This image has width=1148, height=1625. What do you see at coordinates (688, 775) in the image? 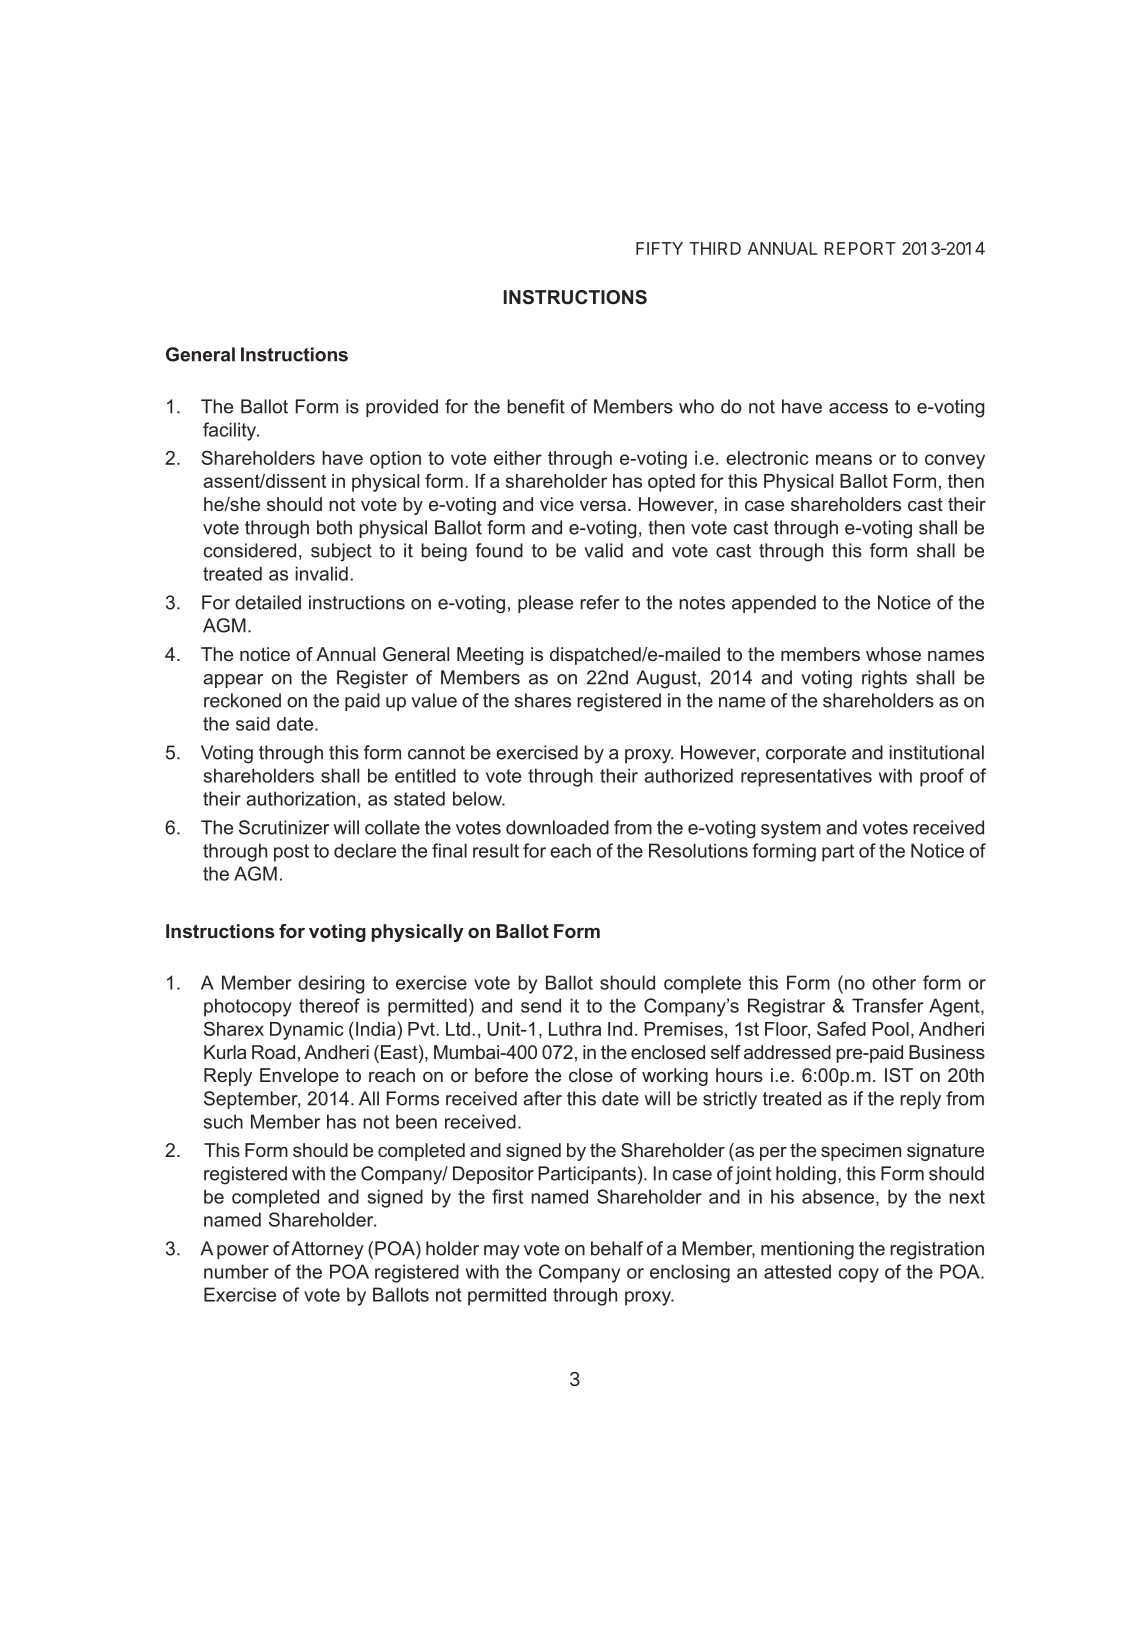
I see `authorized` at bounding box center [688, 775].
